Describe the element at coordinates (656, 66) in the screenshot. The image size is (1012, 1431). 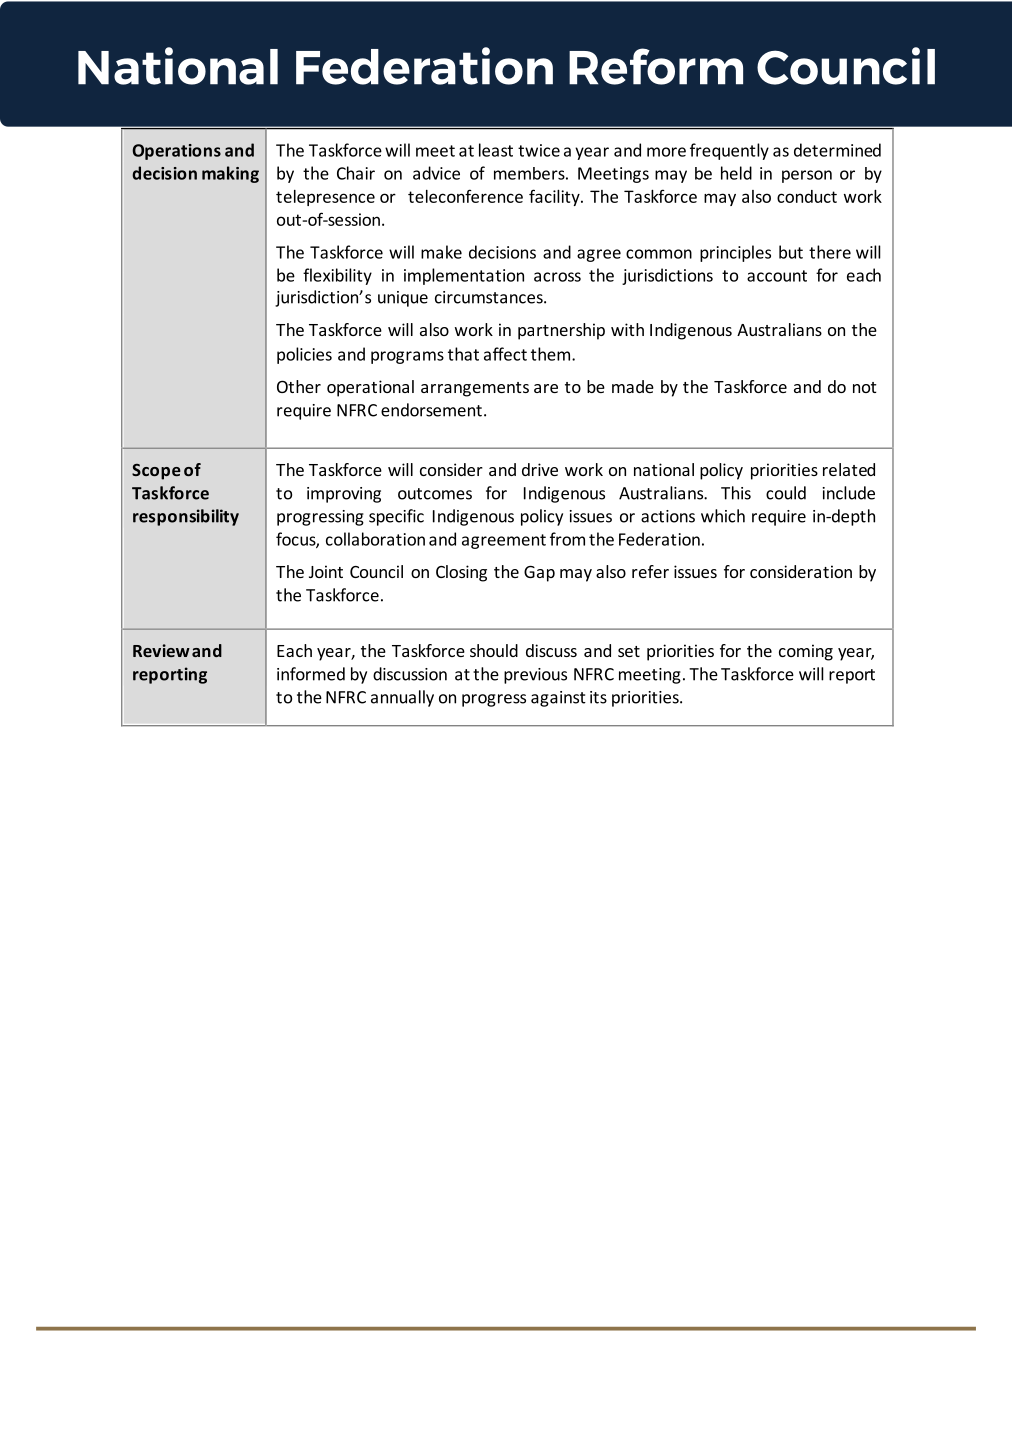
I see `Reform` at that location.
